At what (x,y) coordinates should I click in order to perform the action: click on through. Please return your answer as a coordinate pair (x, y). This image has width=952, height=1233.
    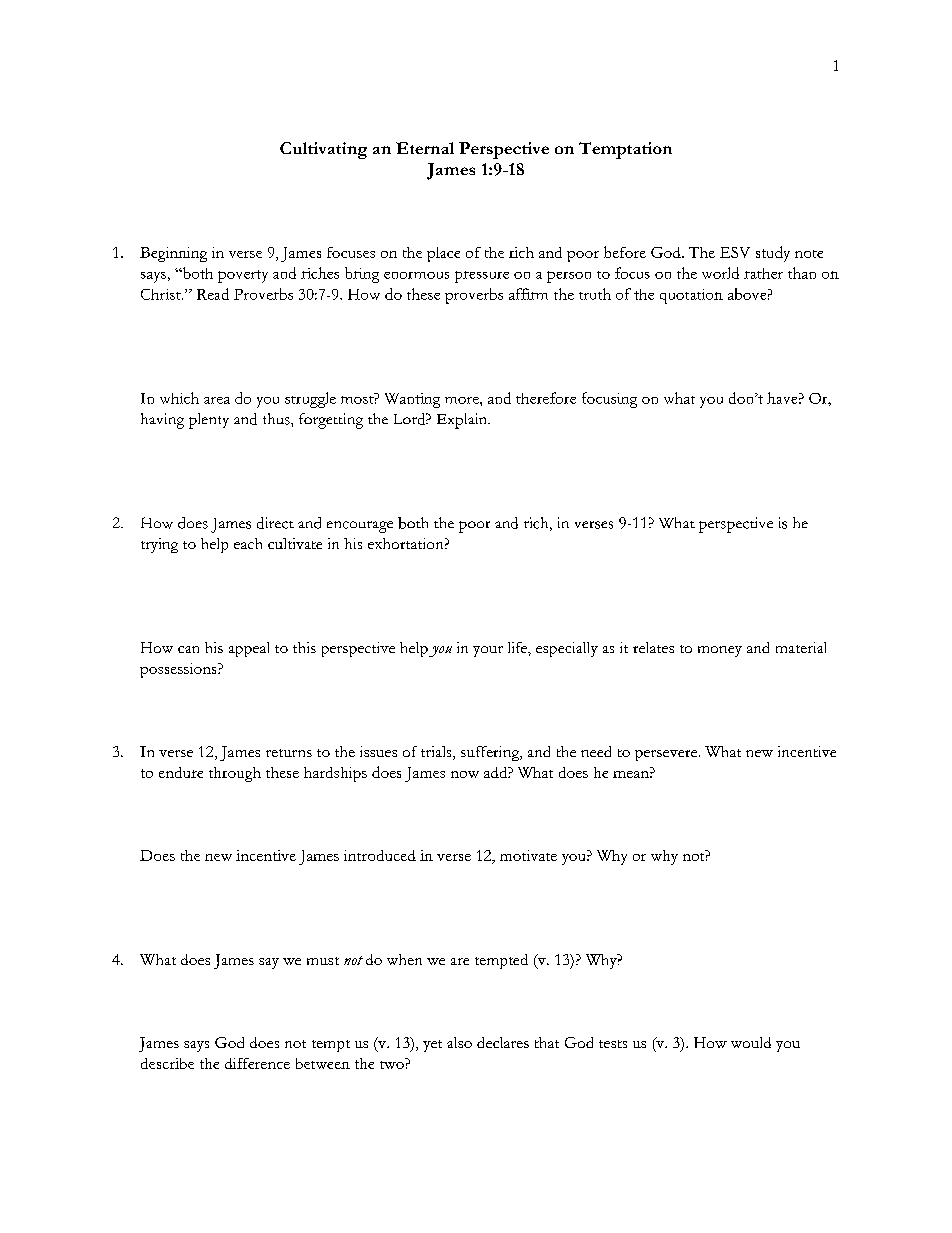
    Looking at the image, I should click on (235, 774).
